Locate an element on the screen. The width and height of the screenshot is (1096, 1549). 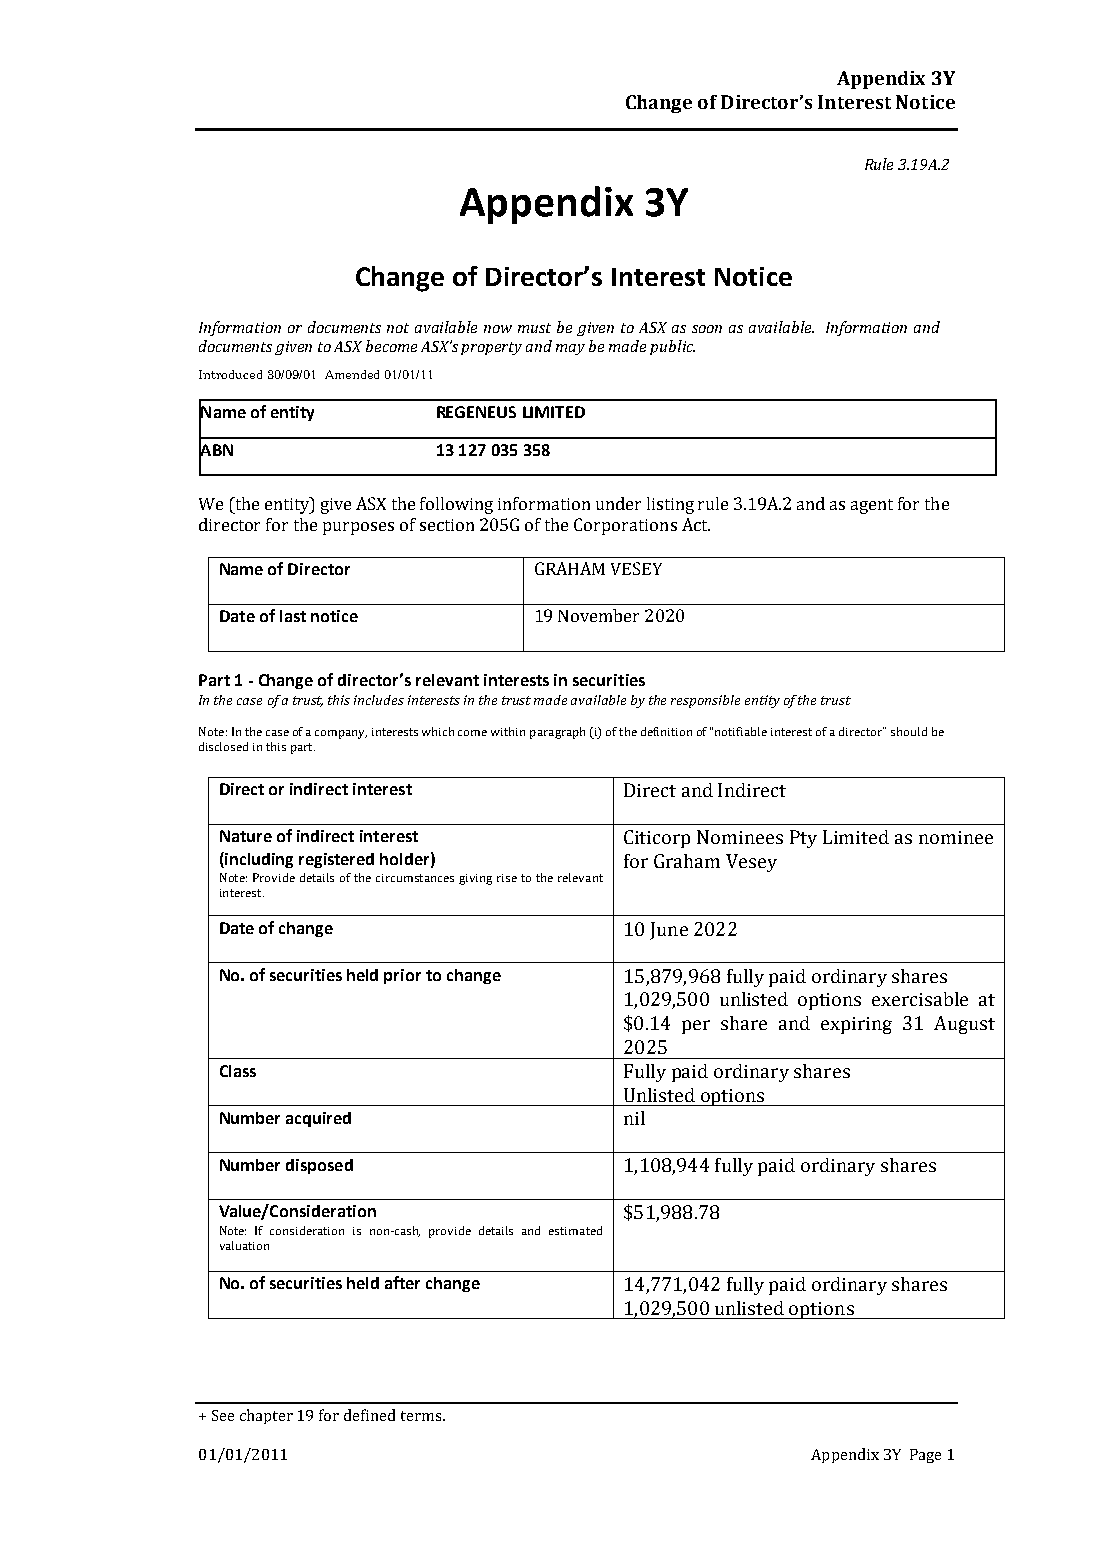
November is located at coordinates (598, 615).
